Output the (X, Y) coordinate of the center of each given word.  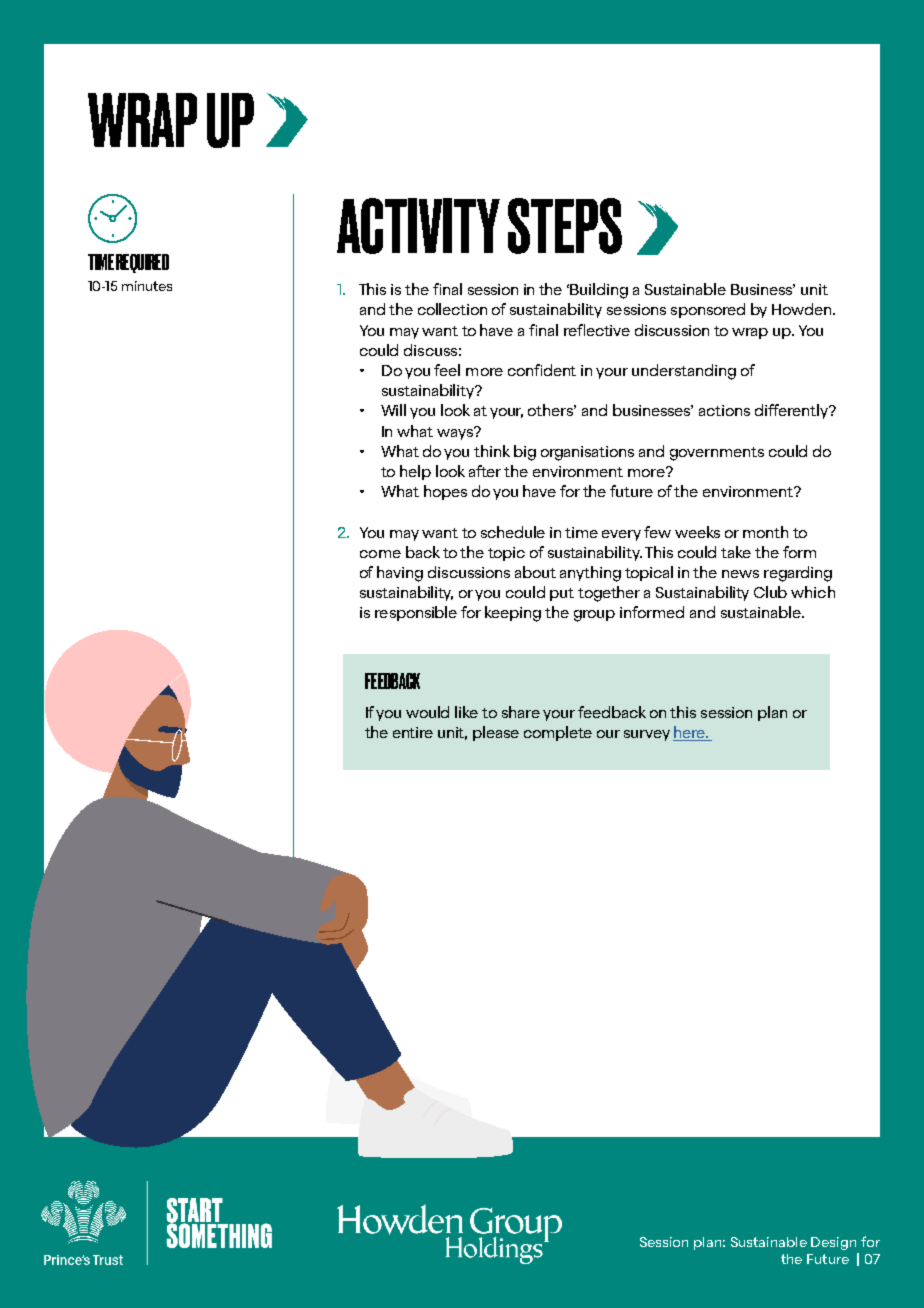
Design (833, 1243)
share (521, 712)
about (535, 572)
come (380, 554)
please (496, 733)
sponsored (708, 310)
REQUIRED (142, 263)
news (740, 574)
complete (558, 733)
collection (452, 309)
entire (413, 732)
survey (647, 735)
